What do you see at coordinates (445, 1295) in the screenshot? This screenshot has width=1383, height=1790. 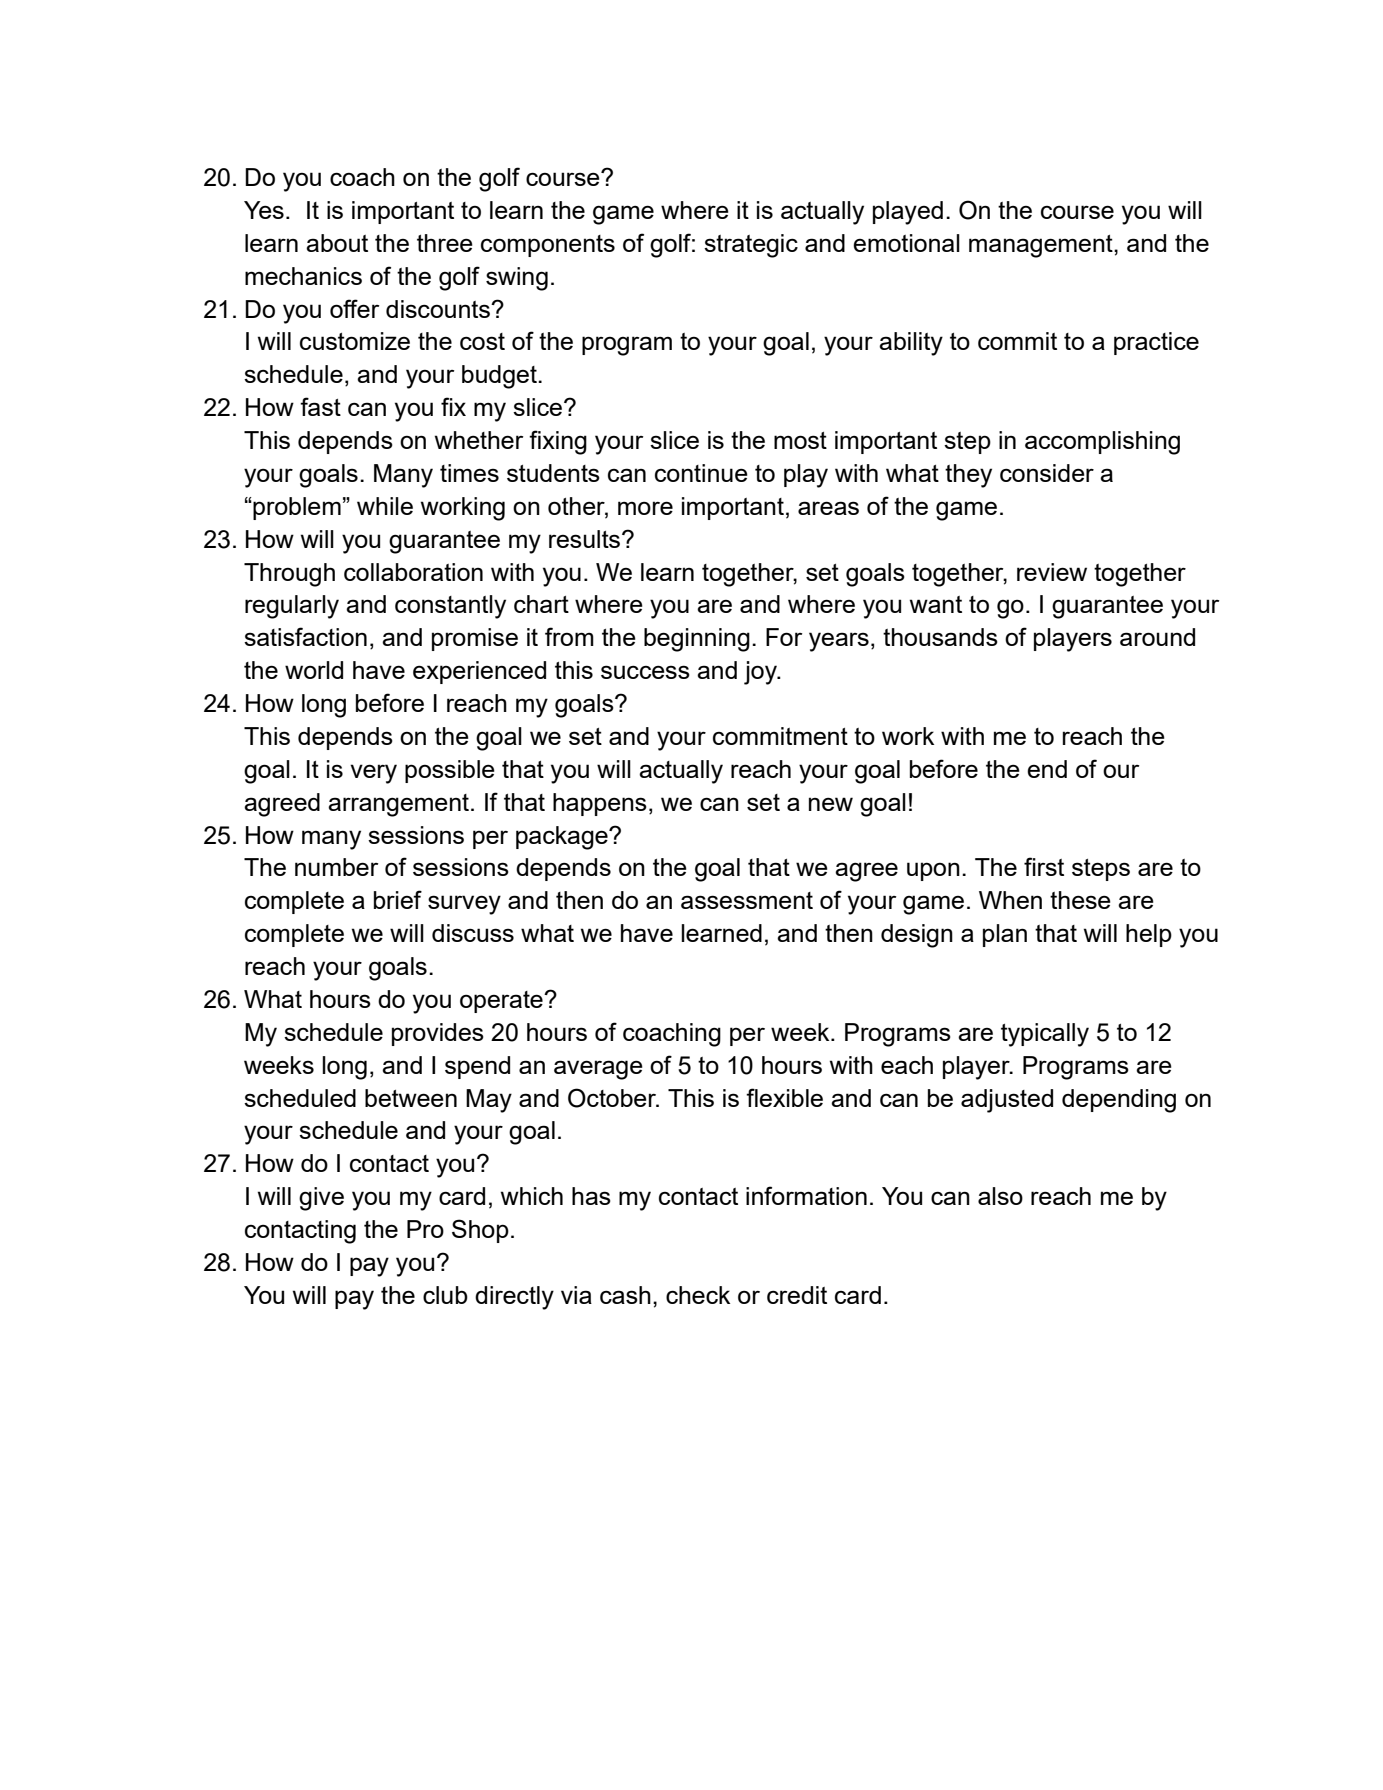 I see `club` at bounding box center [445, 1295].
